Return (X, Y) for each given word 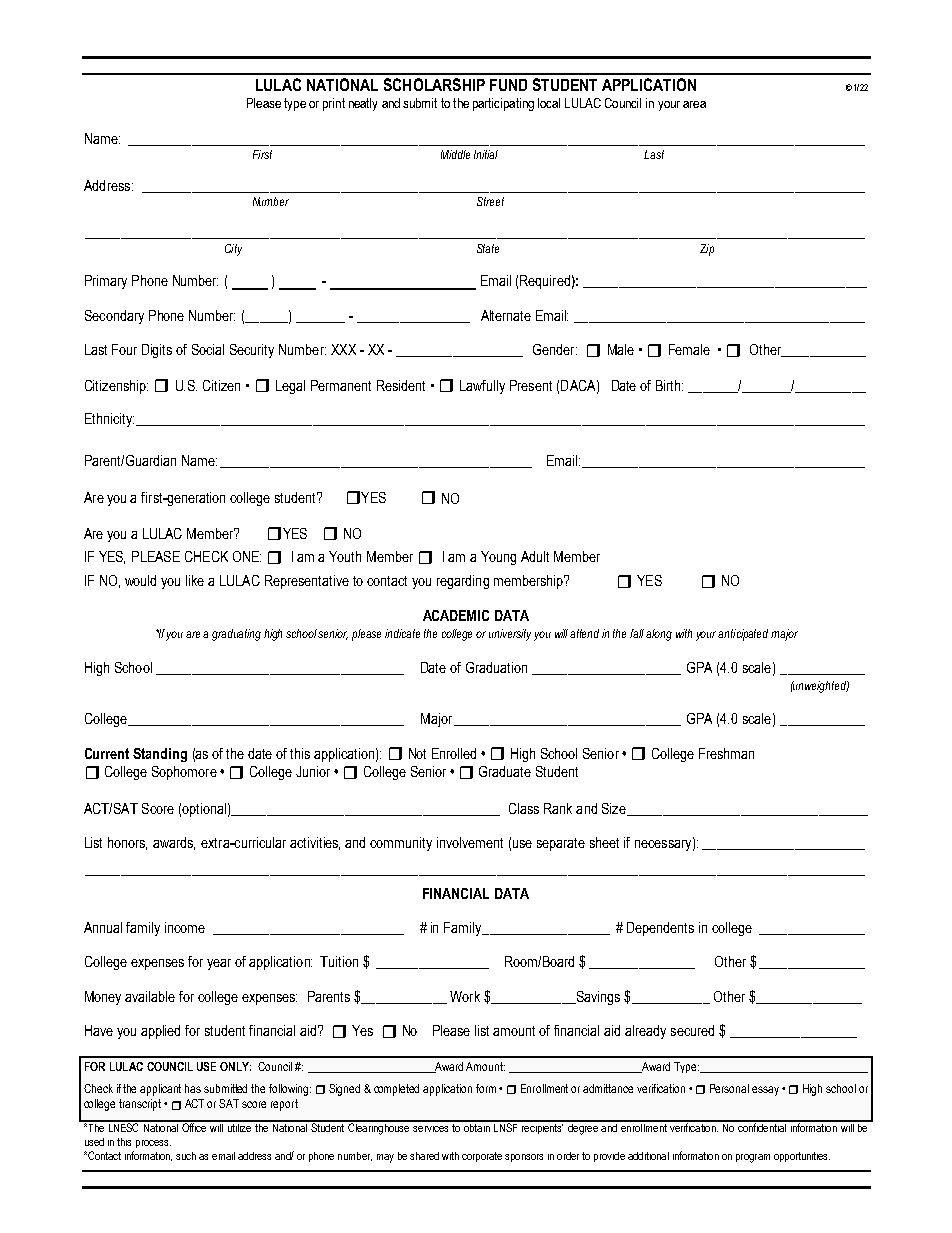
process (153, 1144)
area (694, 104)
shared (424, 1156)
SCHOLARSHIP (434, 84)
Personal (729, 1088)
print (334, 104)
